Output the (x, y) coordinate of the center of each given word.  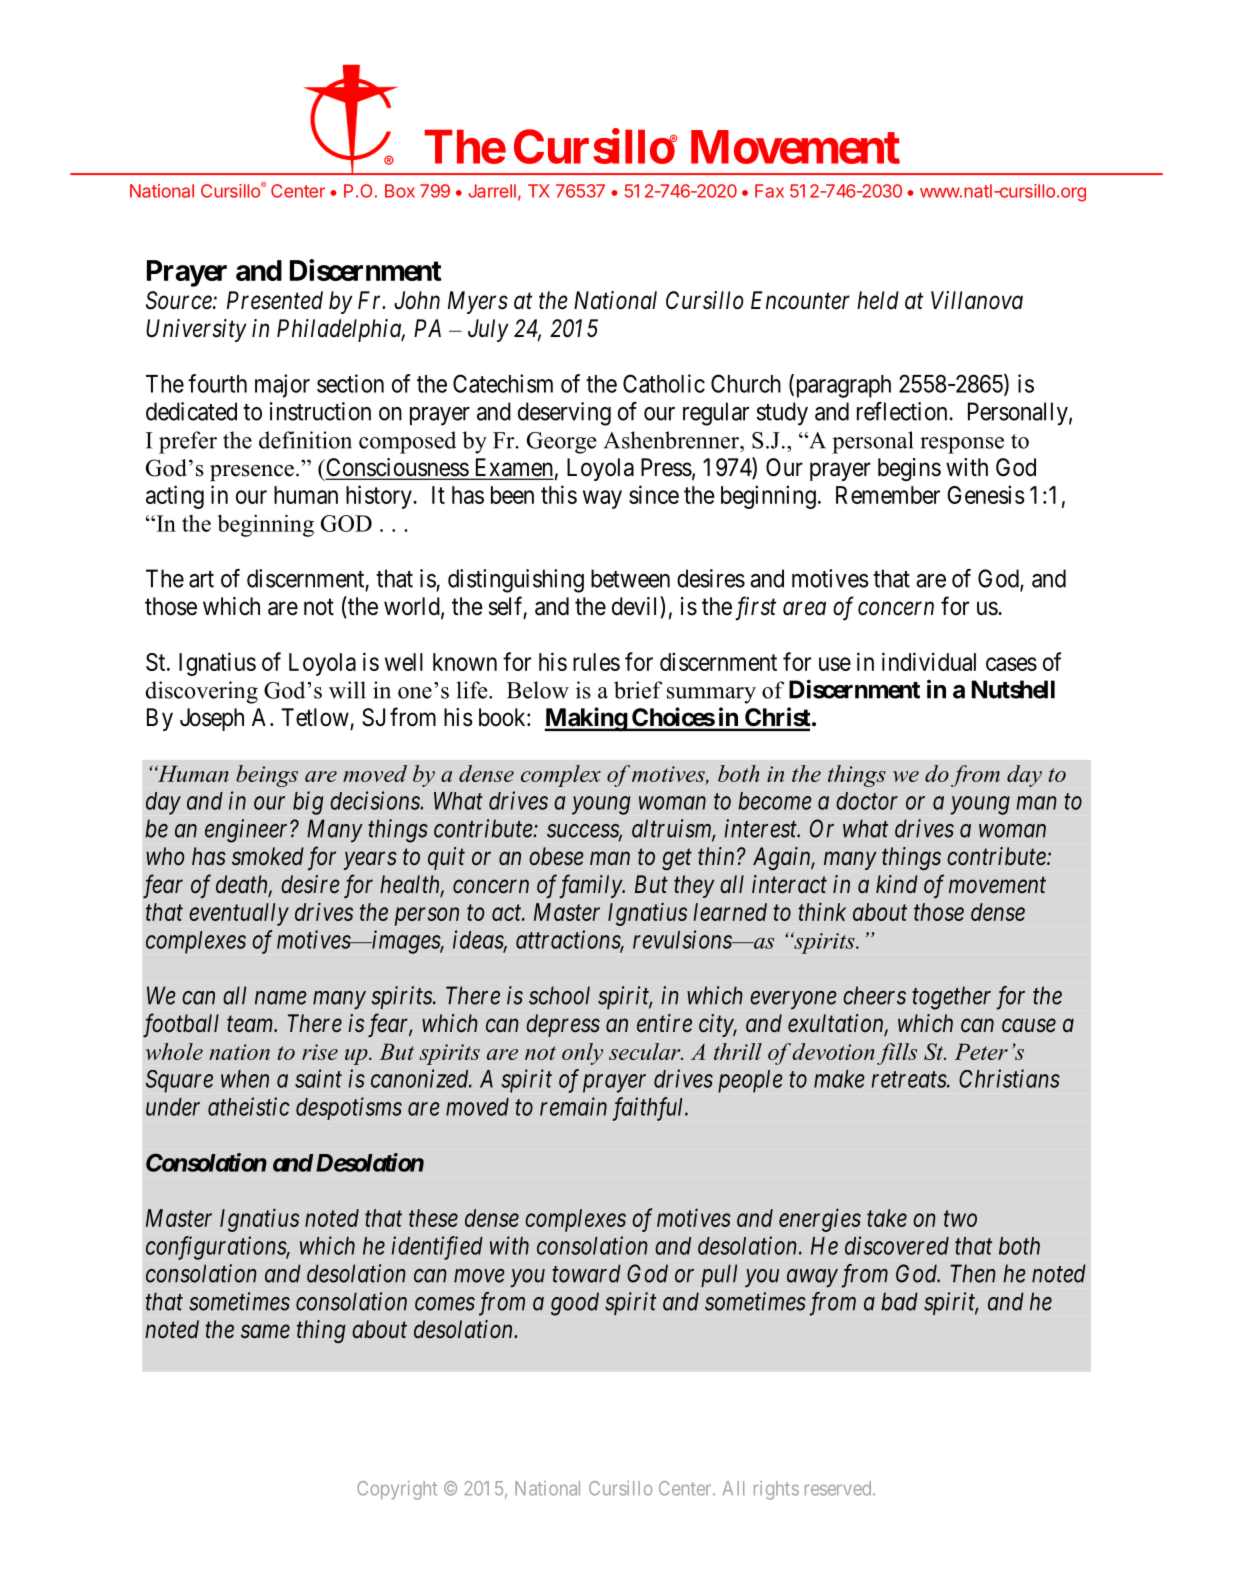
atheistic (249, 1106)
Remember (888, 495)
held (878, 300)
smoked (268, 856)
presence (252, 473)
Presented (275, 300)
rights (776, 1490)
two (960, 1219)
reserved (839, 1488)
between (630, 578)
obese (556, 856)
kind (897, 884)
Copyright (397, 1490)
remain (573, 1106)
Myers (478, 302)
